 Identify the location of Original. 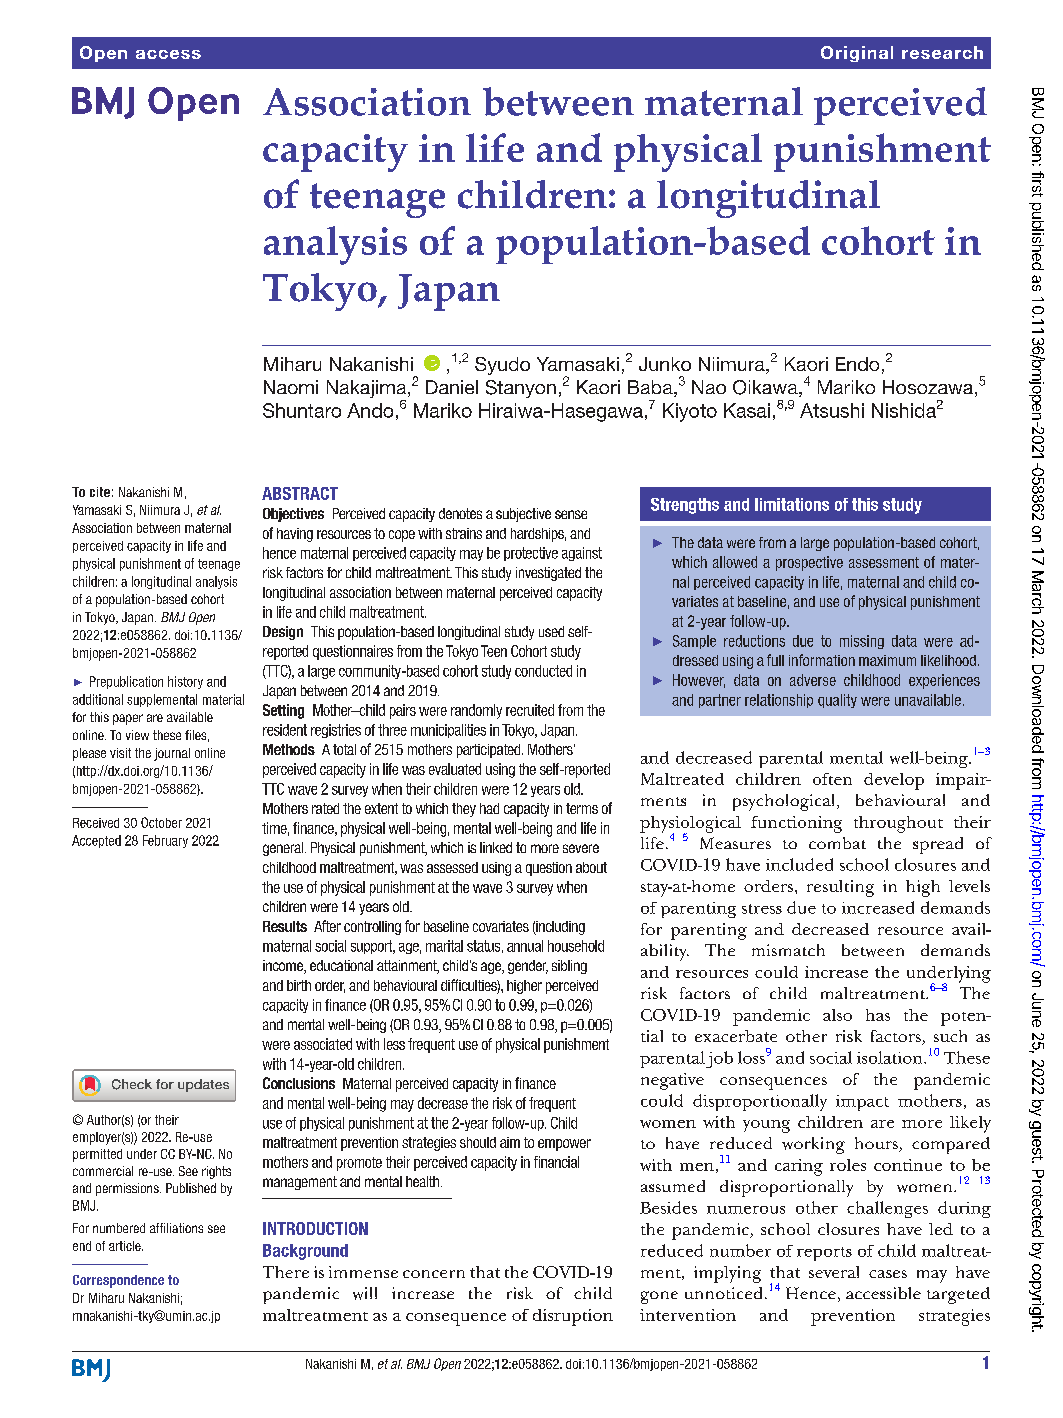
(857, 54).
